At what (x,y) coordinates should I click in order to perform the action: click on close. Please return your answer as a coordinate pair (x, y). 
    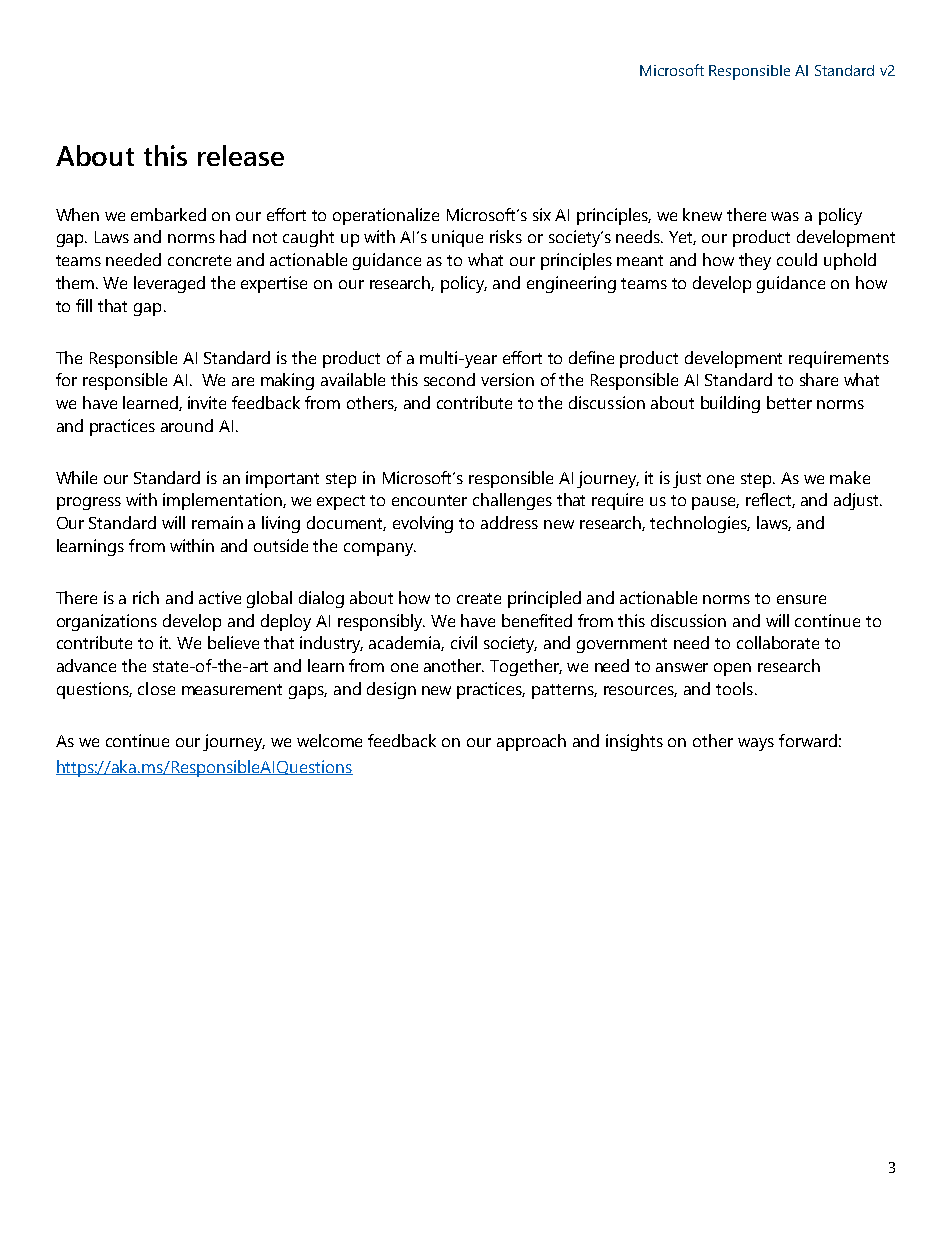
    Looking at the image, I should click on (156, 688).
